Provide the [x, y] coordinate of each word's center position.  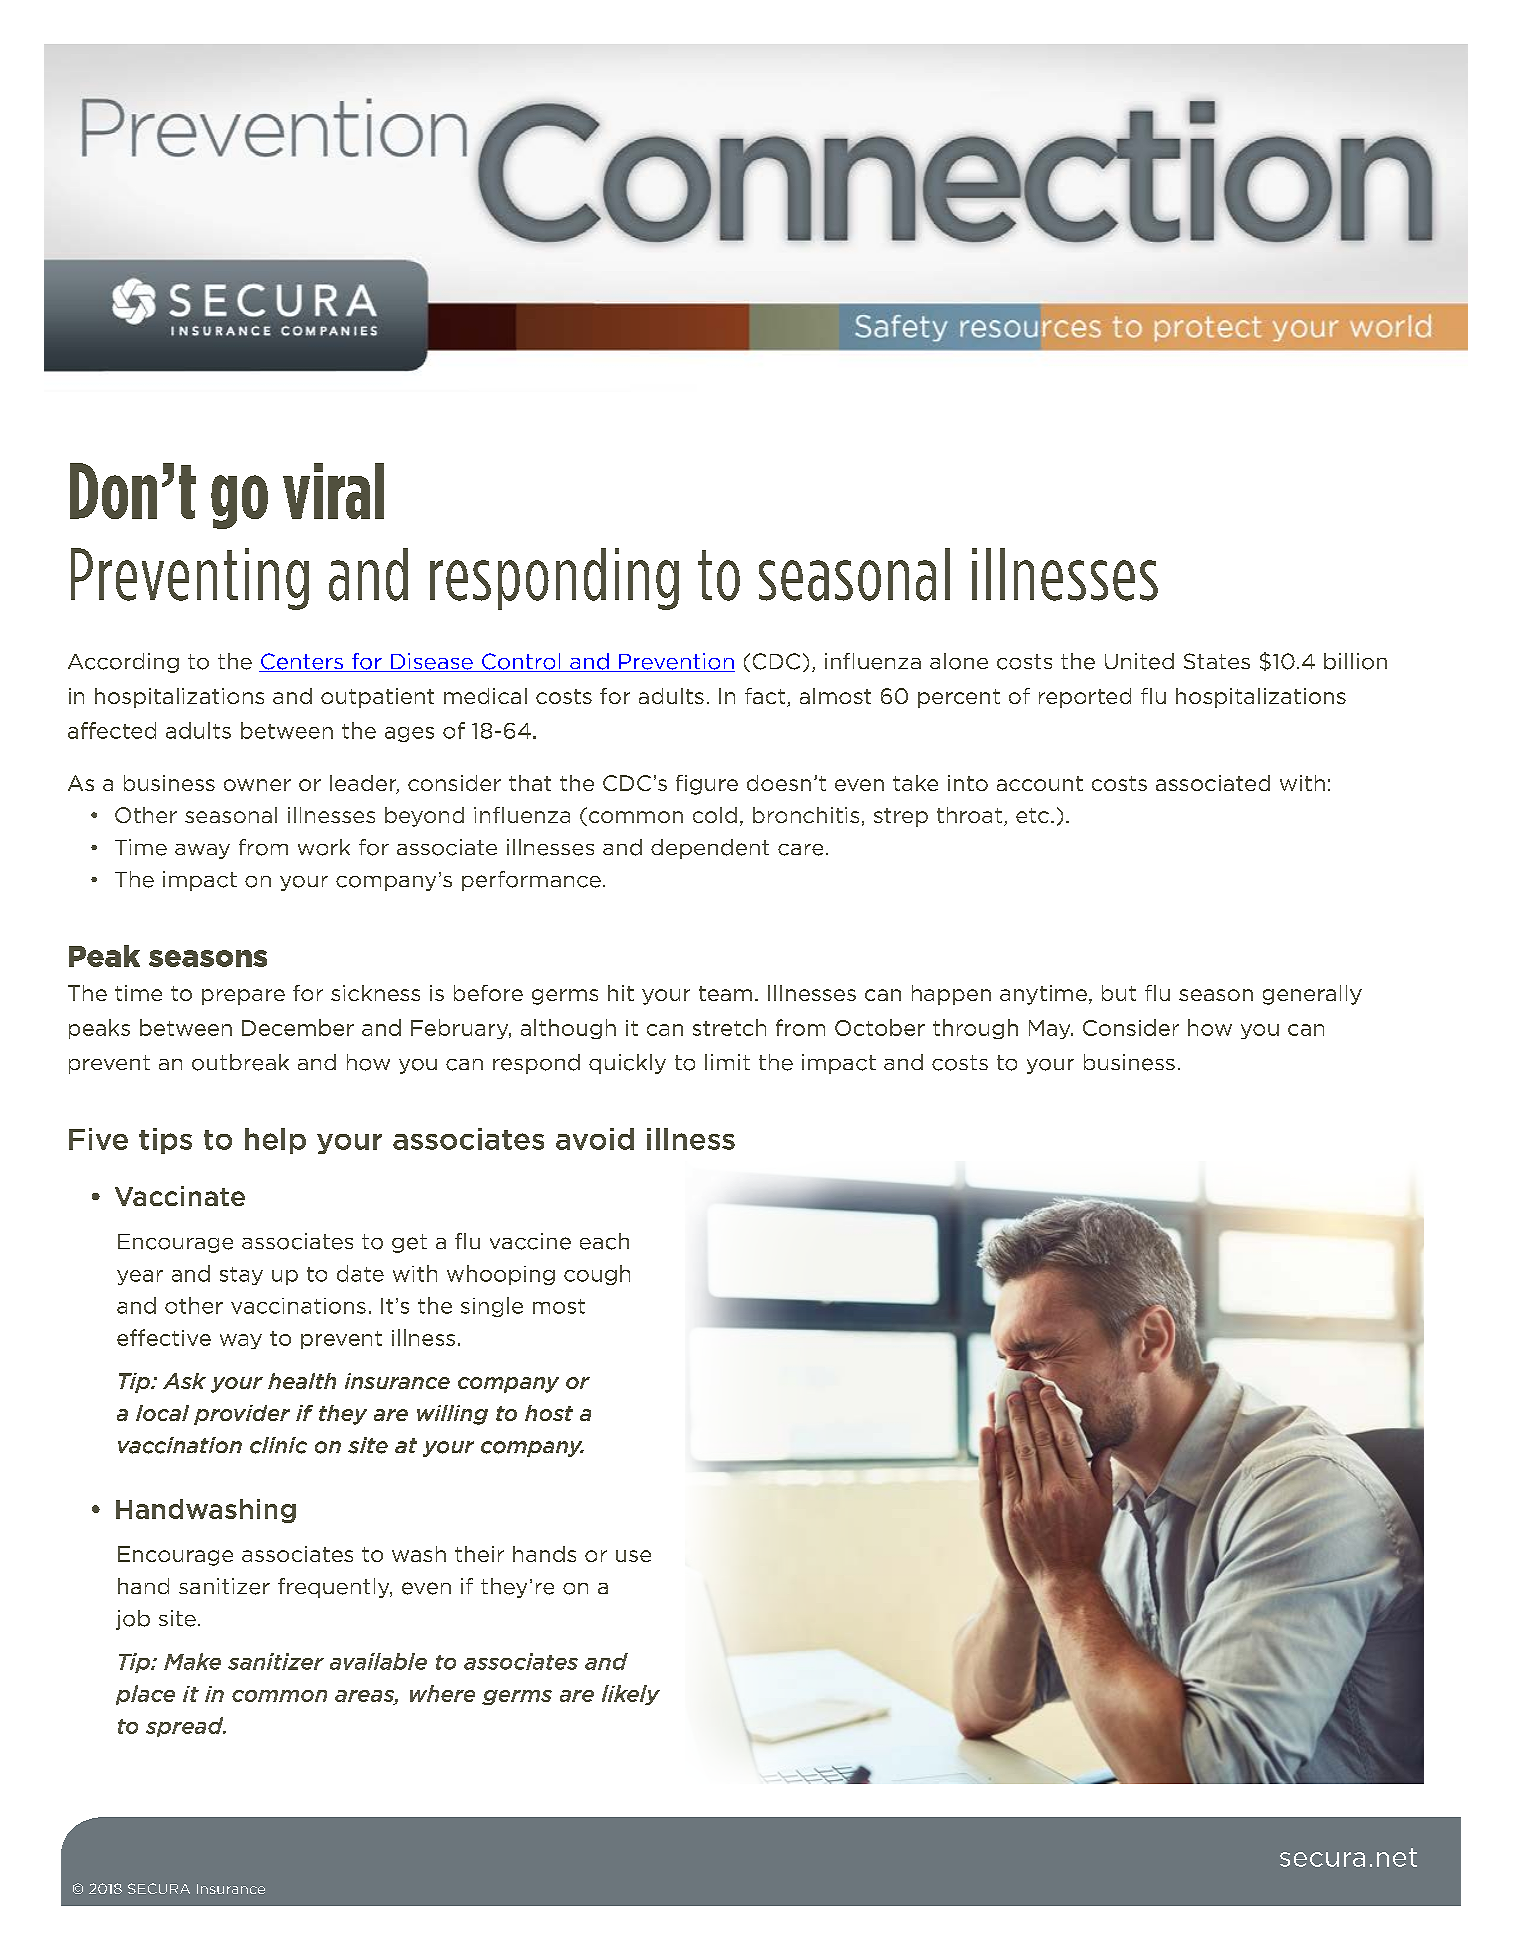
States [1217, 661]
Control [521, 662]
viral [333, 491]
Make [192, 1661]
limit [727, 1062]
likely [631, 1695]
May [1051, 1029]
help [275, 1141]
